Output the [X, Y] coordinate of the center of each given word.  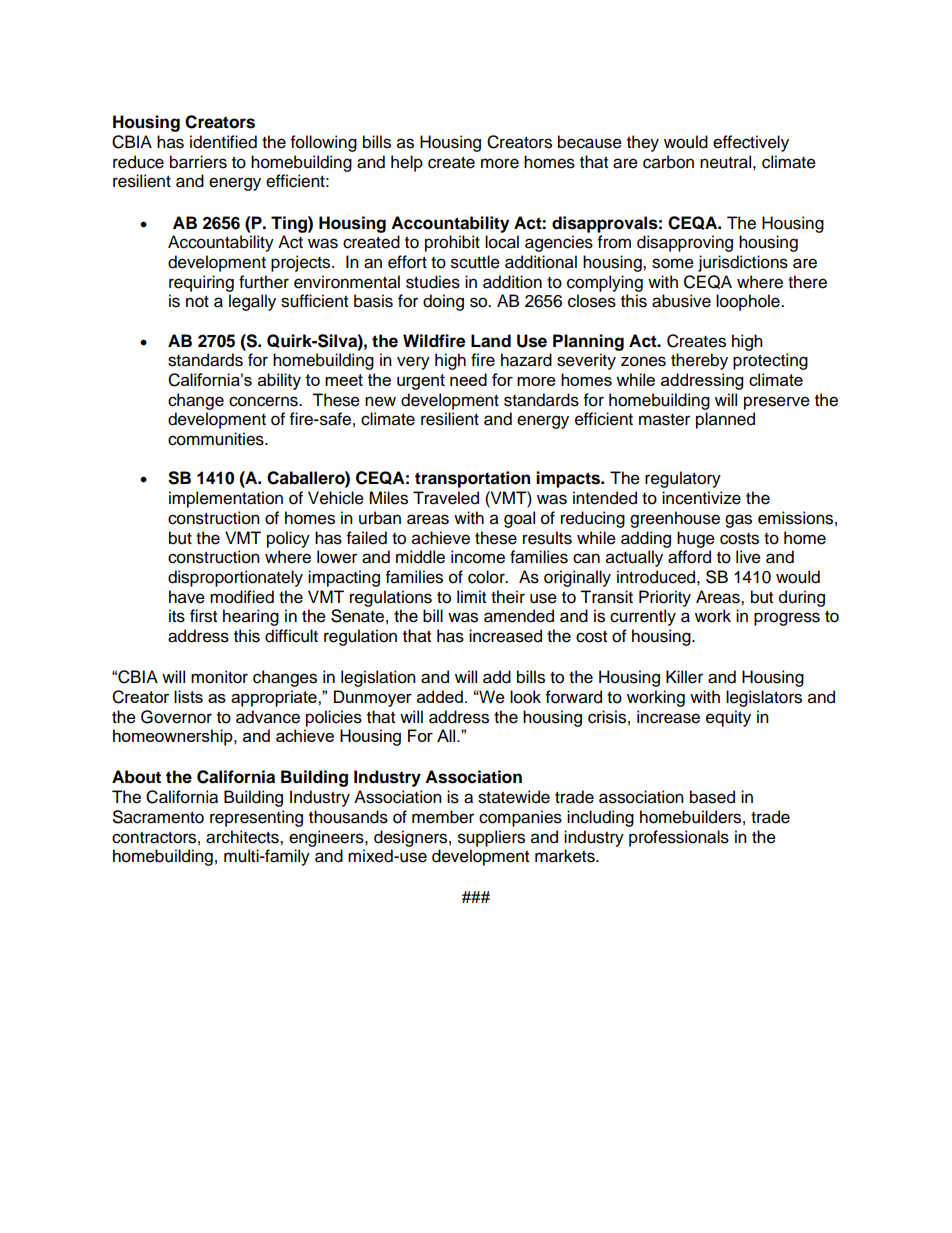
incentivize [701, 498]
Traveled [446, 498]
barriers [198, 162]
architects [243, 837]
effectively [751, 143]
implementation [226, 499]
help [407, 163]
